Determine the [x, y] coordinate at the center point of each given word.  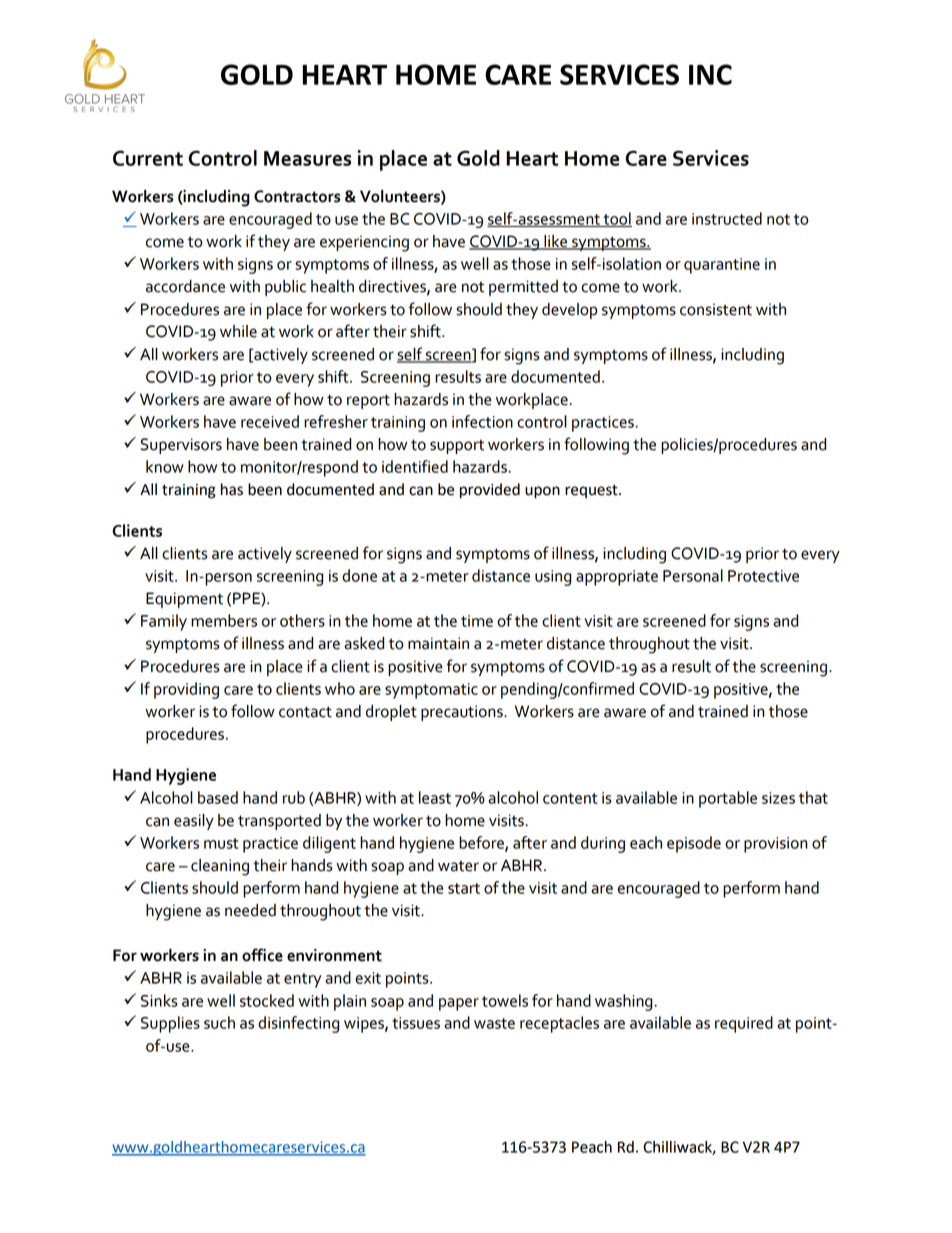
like [556, 242]
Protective [763, 576]
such [219, 1022]
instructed [727, 218]
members [224, 620]
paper [459, 1004]
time [477, 621]
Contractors [297, 196]
